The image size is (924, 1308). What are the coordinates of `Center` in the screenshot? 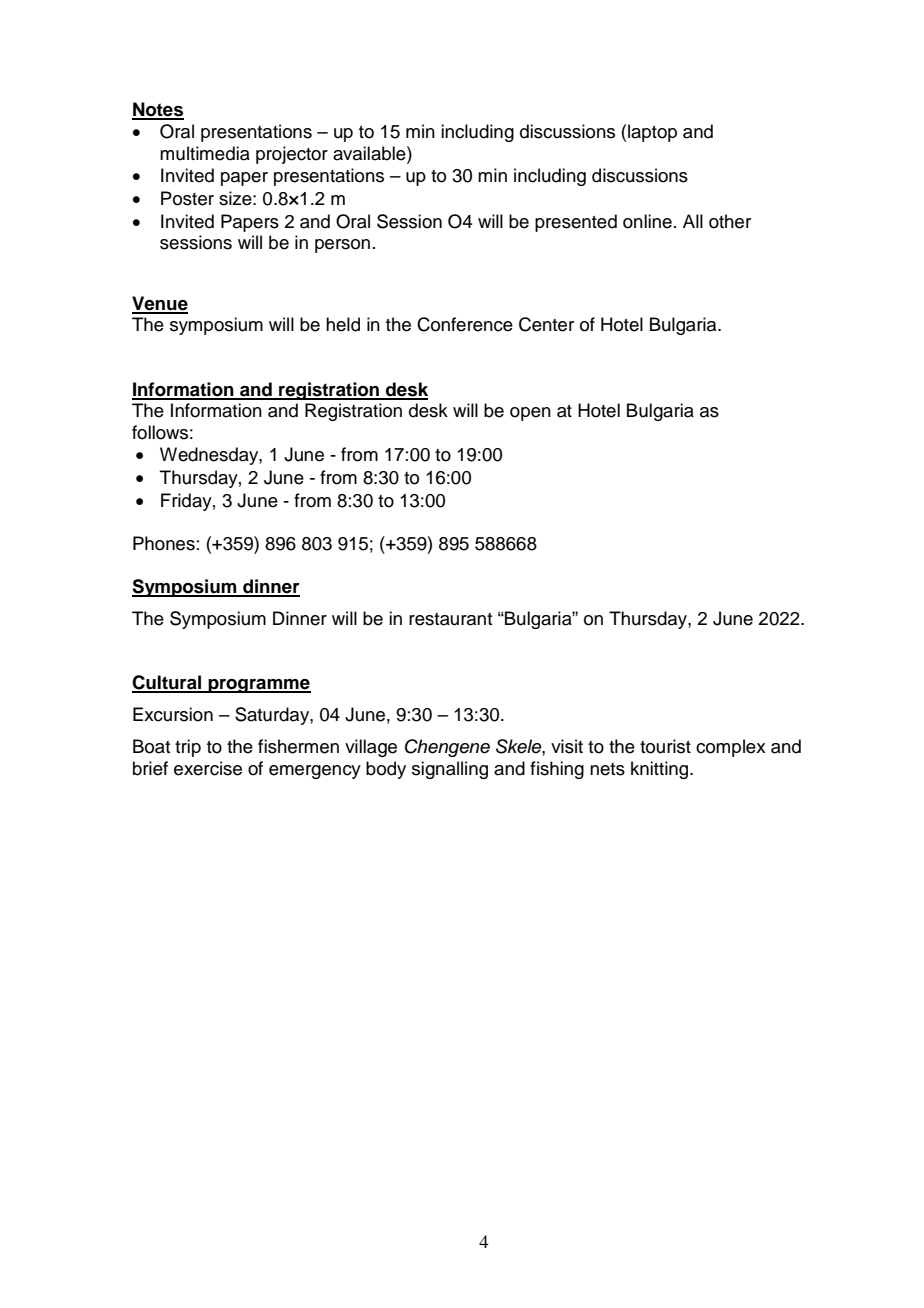 It's located at (546, 324).
